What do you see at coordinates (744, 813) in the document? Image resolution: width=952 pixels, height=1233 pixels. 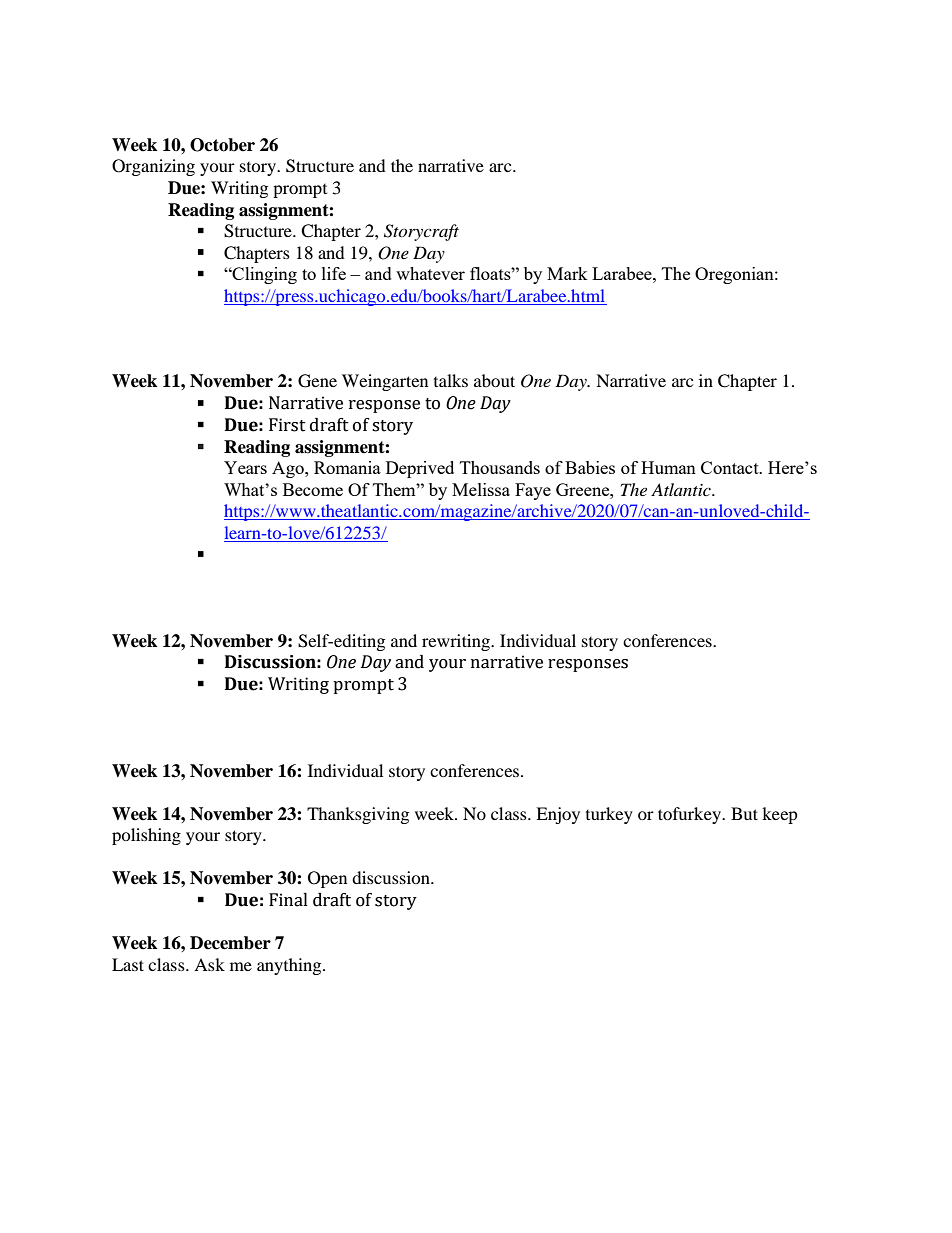 I see `But` at bounding box center [744, 813].
